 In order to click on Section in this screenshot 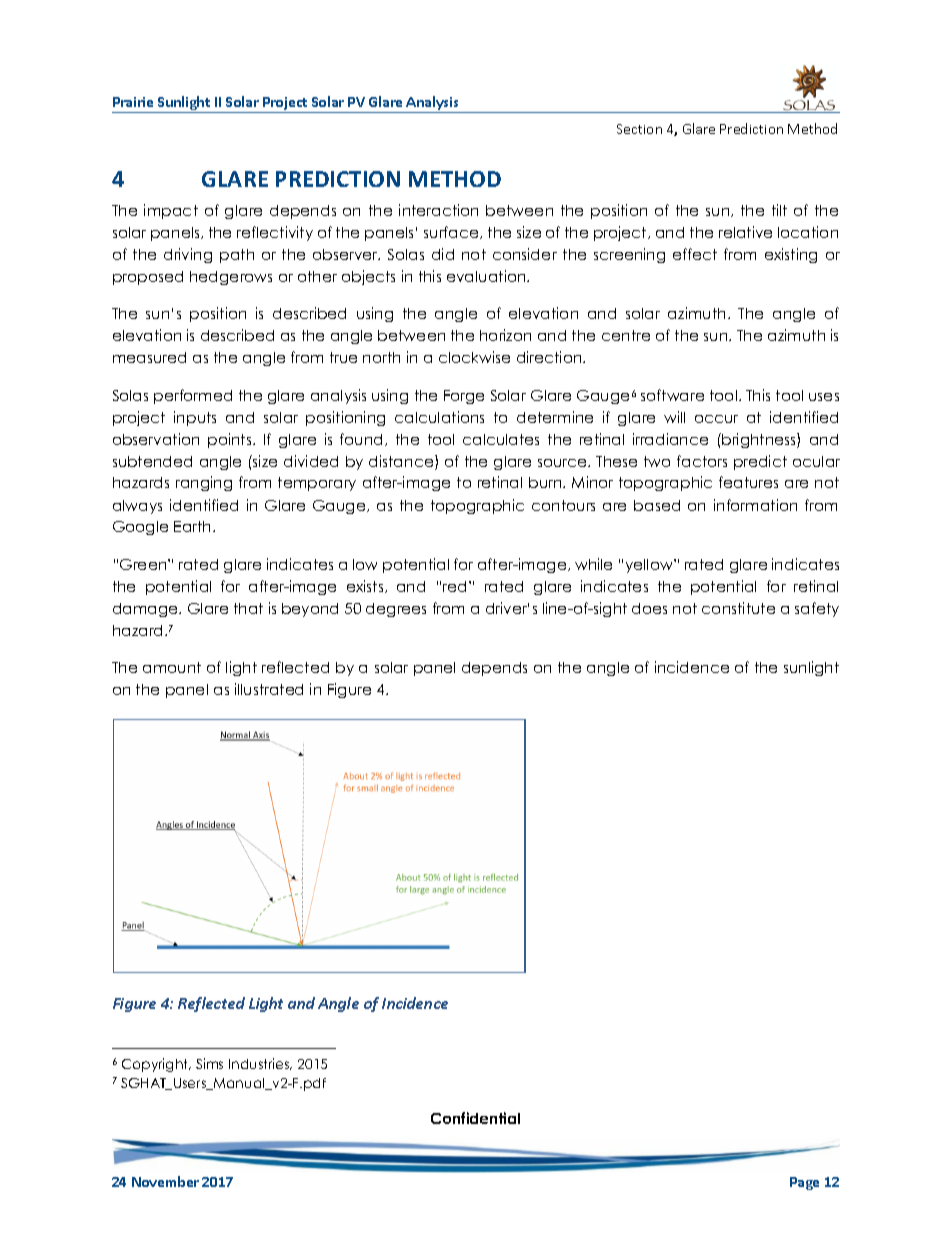, I will do `click(639, 129)`.
